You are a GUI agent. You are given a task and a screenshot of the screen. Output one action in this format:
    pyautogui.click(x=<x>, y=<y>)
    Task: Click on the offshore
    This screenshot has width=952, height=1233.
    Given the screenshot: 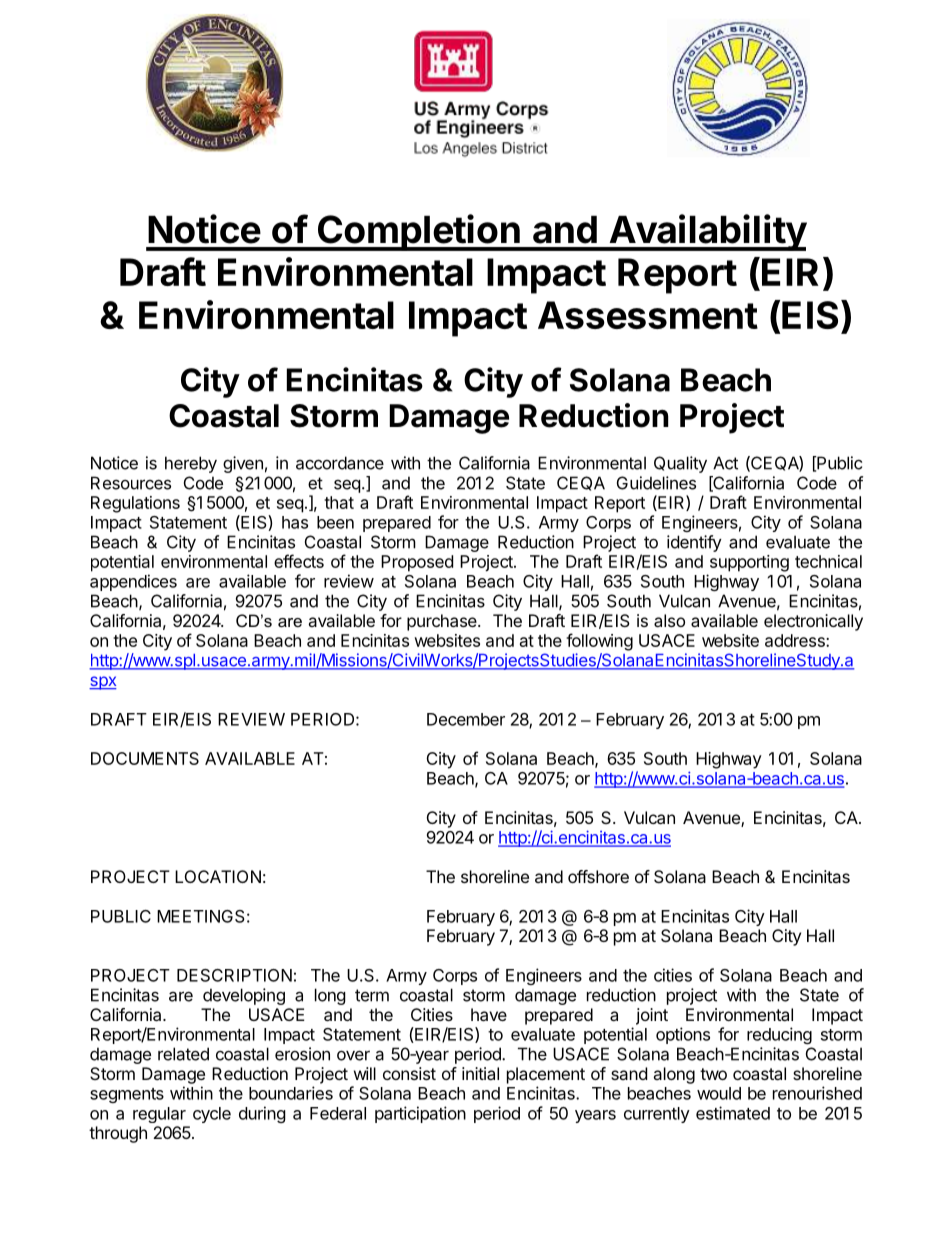 What is the action you would take?
    pyautogui.click(x=598, y=876)
